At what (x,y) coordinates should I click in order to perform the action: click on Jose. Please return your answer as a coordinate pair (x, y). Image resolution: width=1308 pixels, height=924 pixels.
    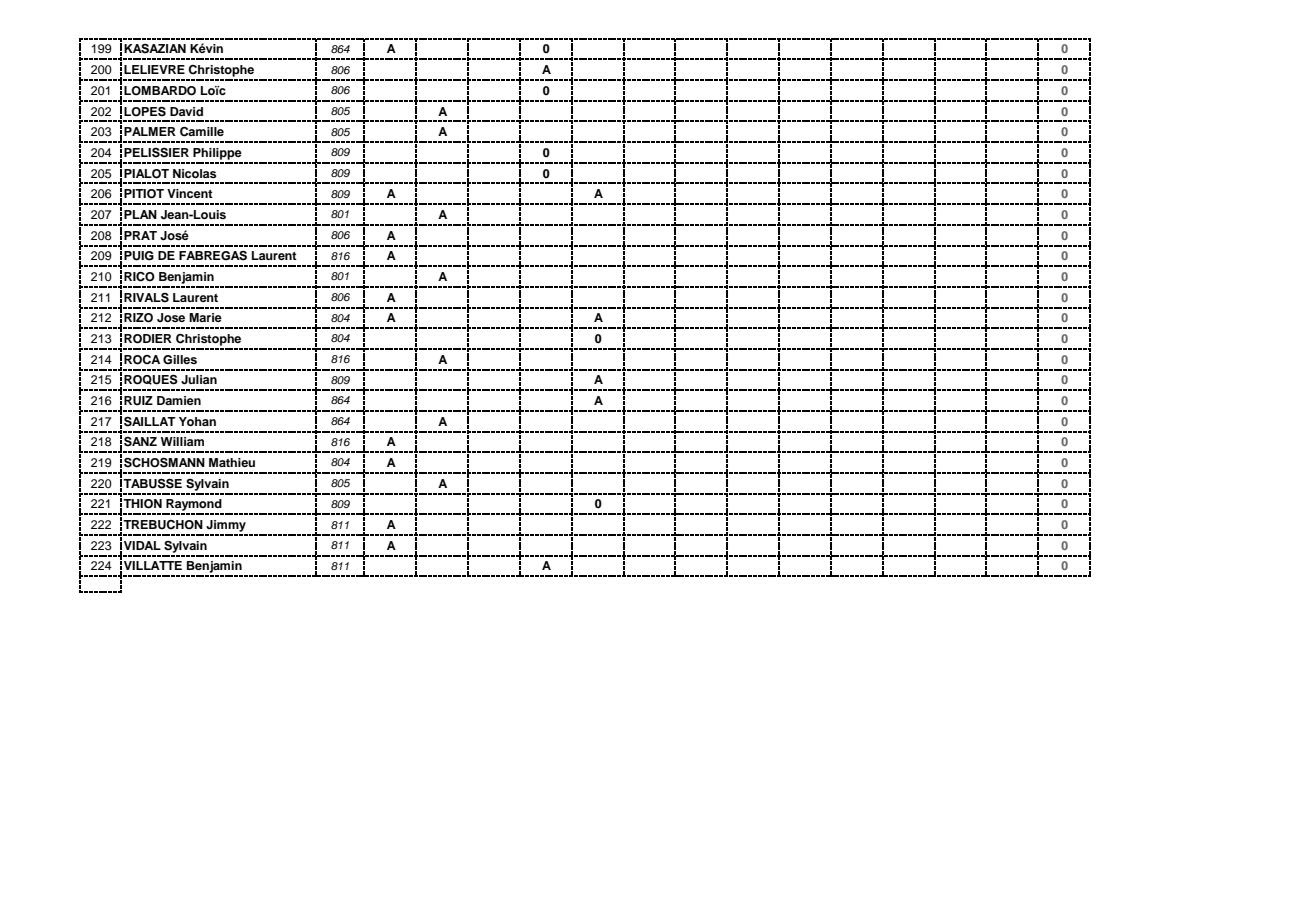
    Looking at the image, I should click on (171, 318).
